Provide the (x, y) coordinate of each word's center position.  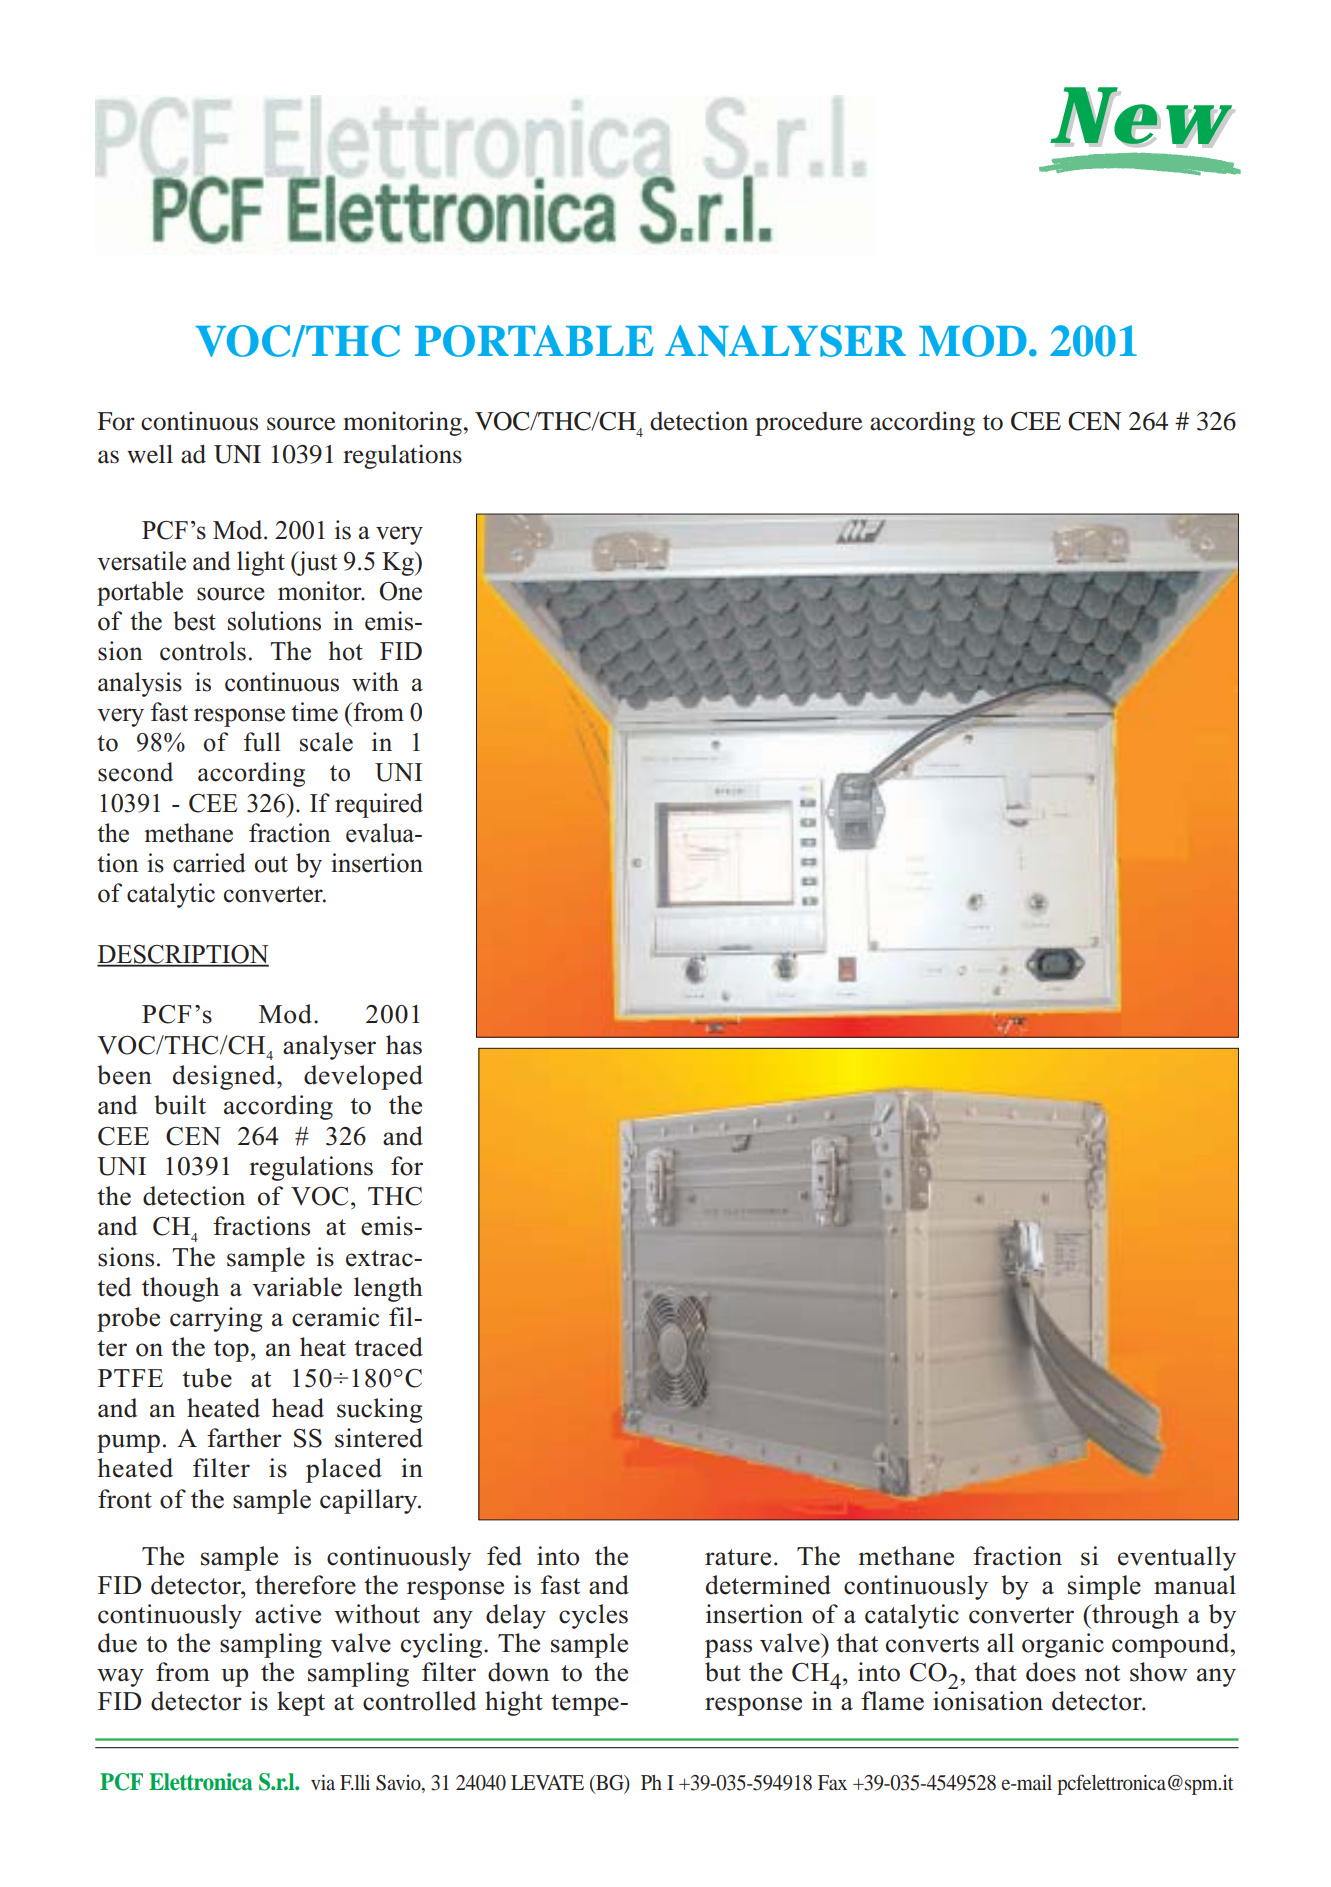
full (262, 742)
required (379, 805)
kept (301, 1703)
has (404, 1045)
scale (326, 742)
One (401, 591)
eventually (1177, 1558)
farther (244, 1438)
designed (225, 1077)
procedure (808, 424)
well (150, 454)
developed (363, 1077)
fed (504, 1556)
